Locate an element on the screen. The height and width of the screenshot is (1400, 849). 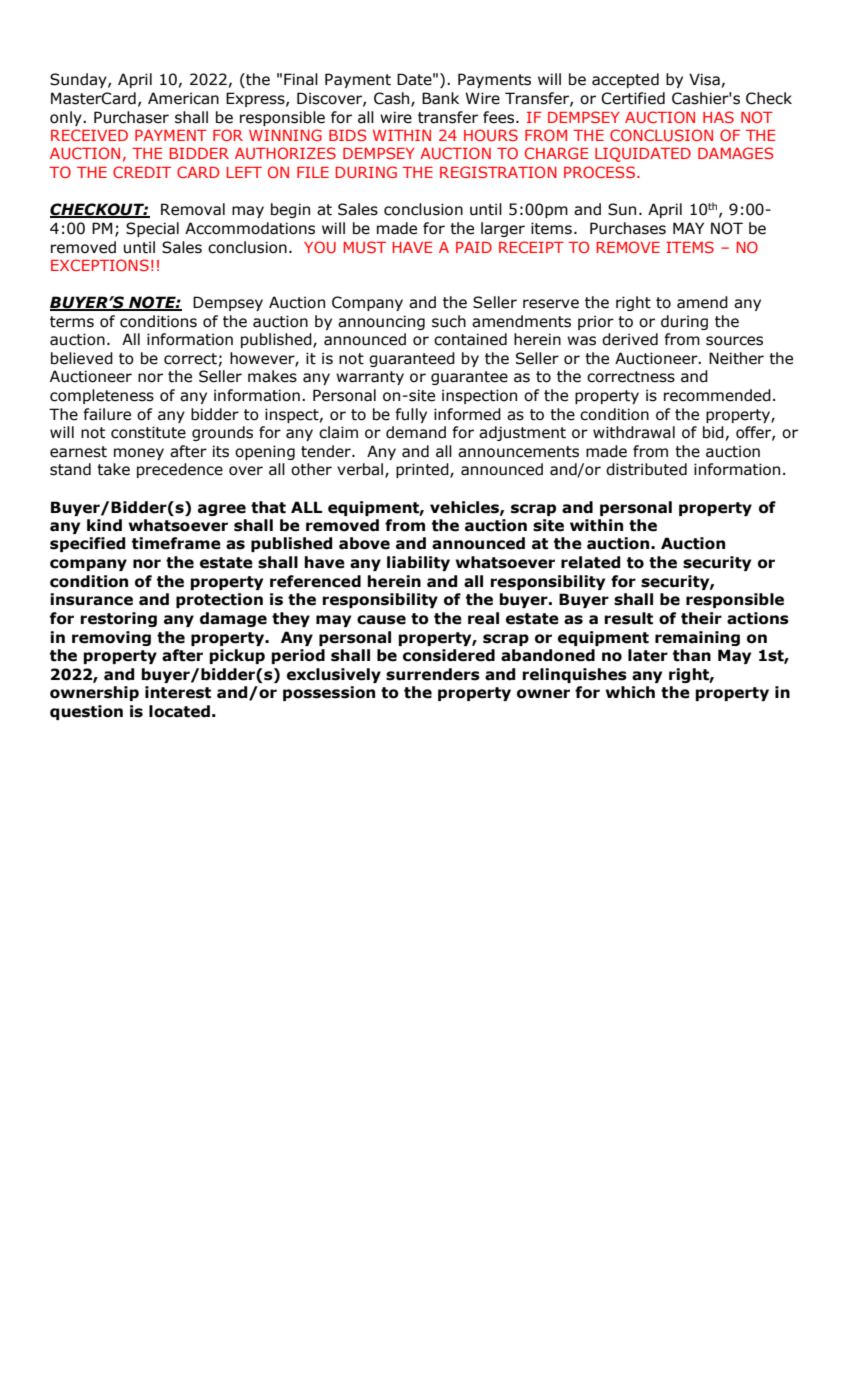
Certified is located at coordinates (633, 98).
